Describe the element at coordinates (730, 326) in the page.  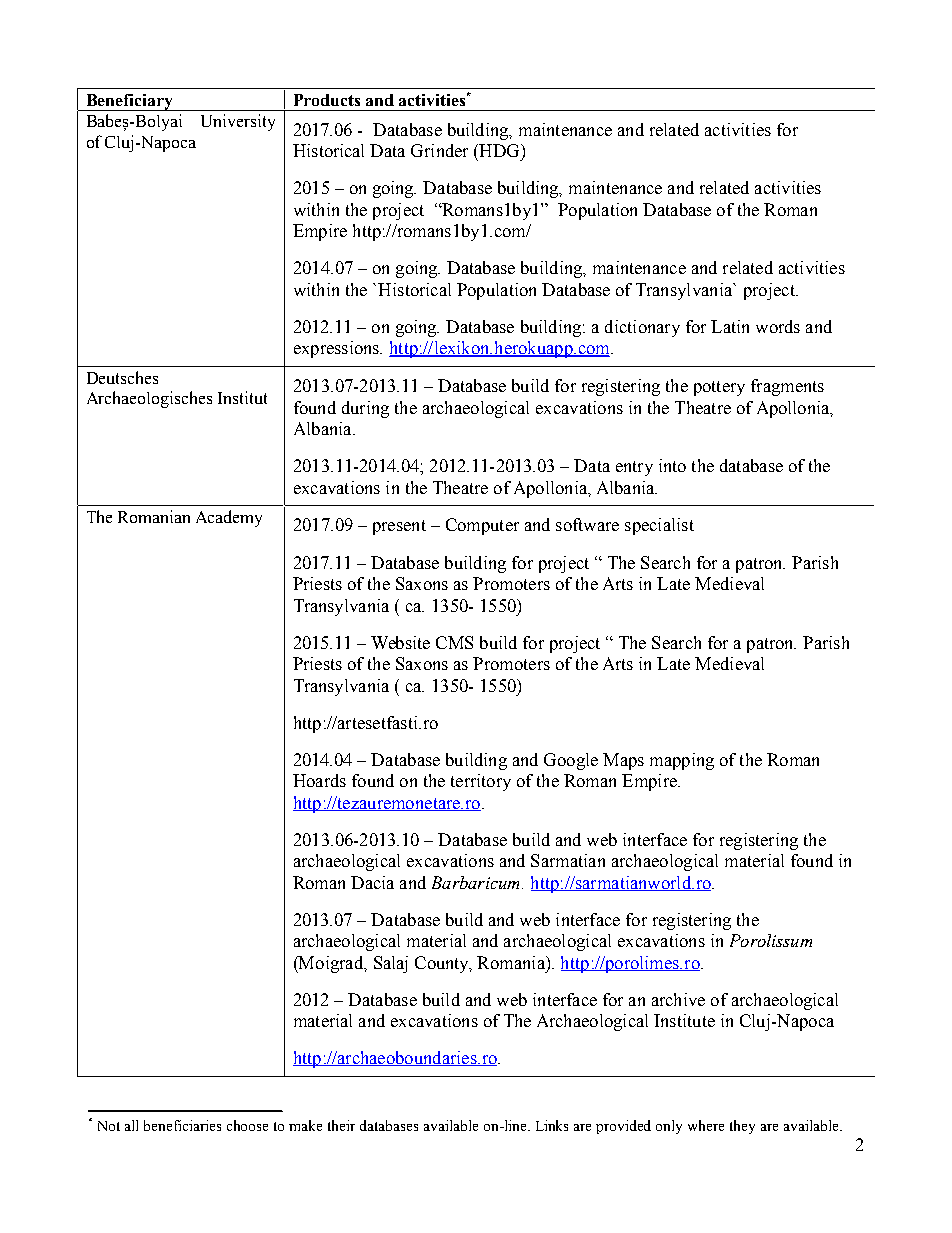
I see `Latin` at that location.
